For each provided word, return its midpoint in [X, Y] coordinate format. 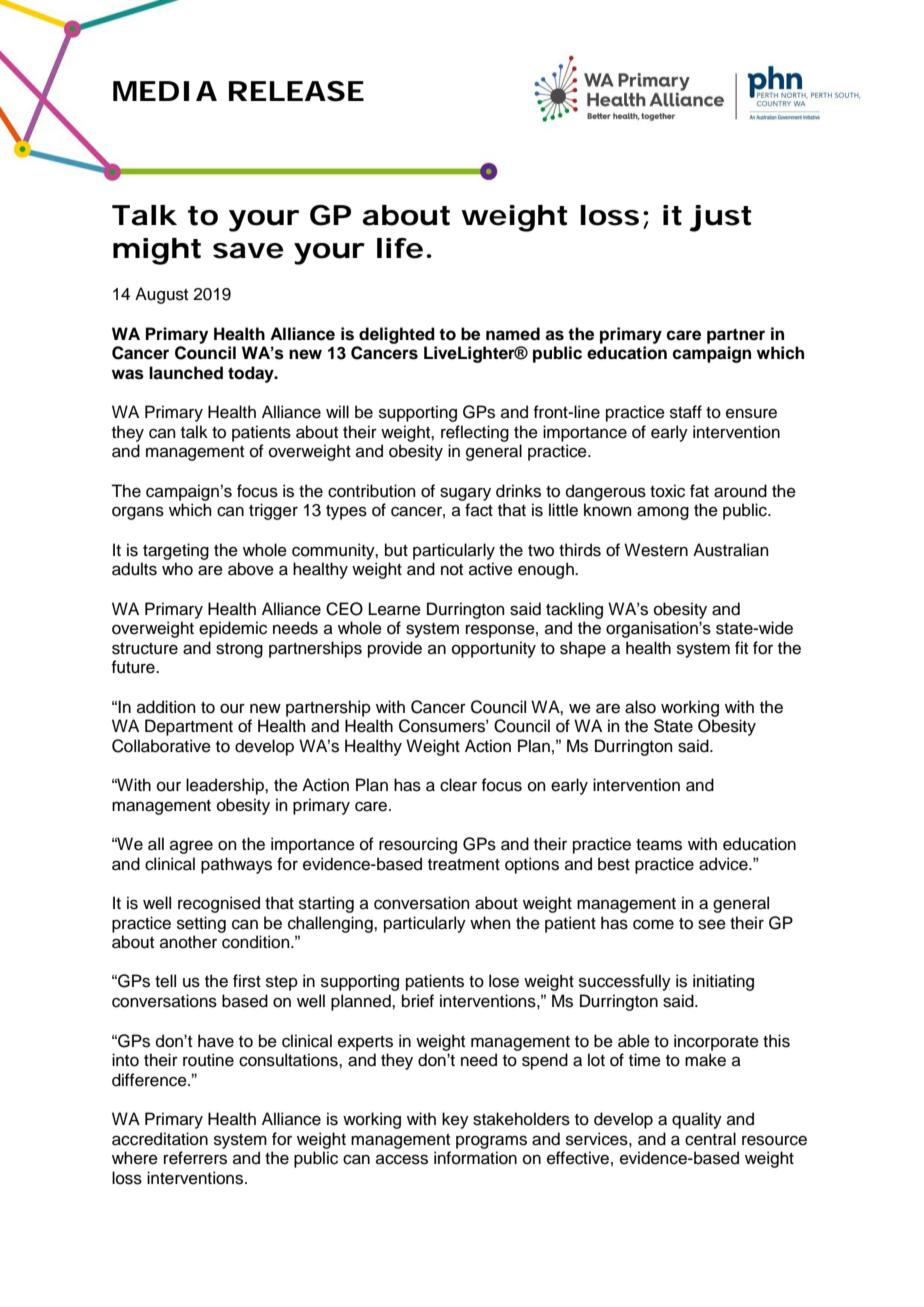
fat [699, 491]
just [720, 218]
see [712, 924]
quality [697, 1120]
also [640, 707]
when [490, 923]
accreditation [160, 1139]
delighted [397, 335]
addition [166, 707]
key [455, 1120]
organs [138, 513]
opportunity [494, 649]
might [157, 251]
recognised [219, 904]
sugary [465, 494]
